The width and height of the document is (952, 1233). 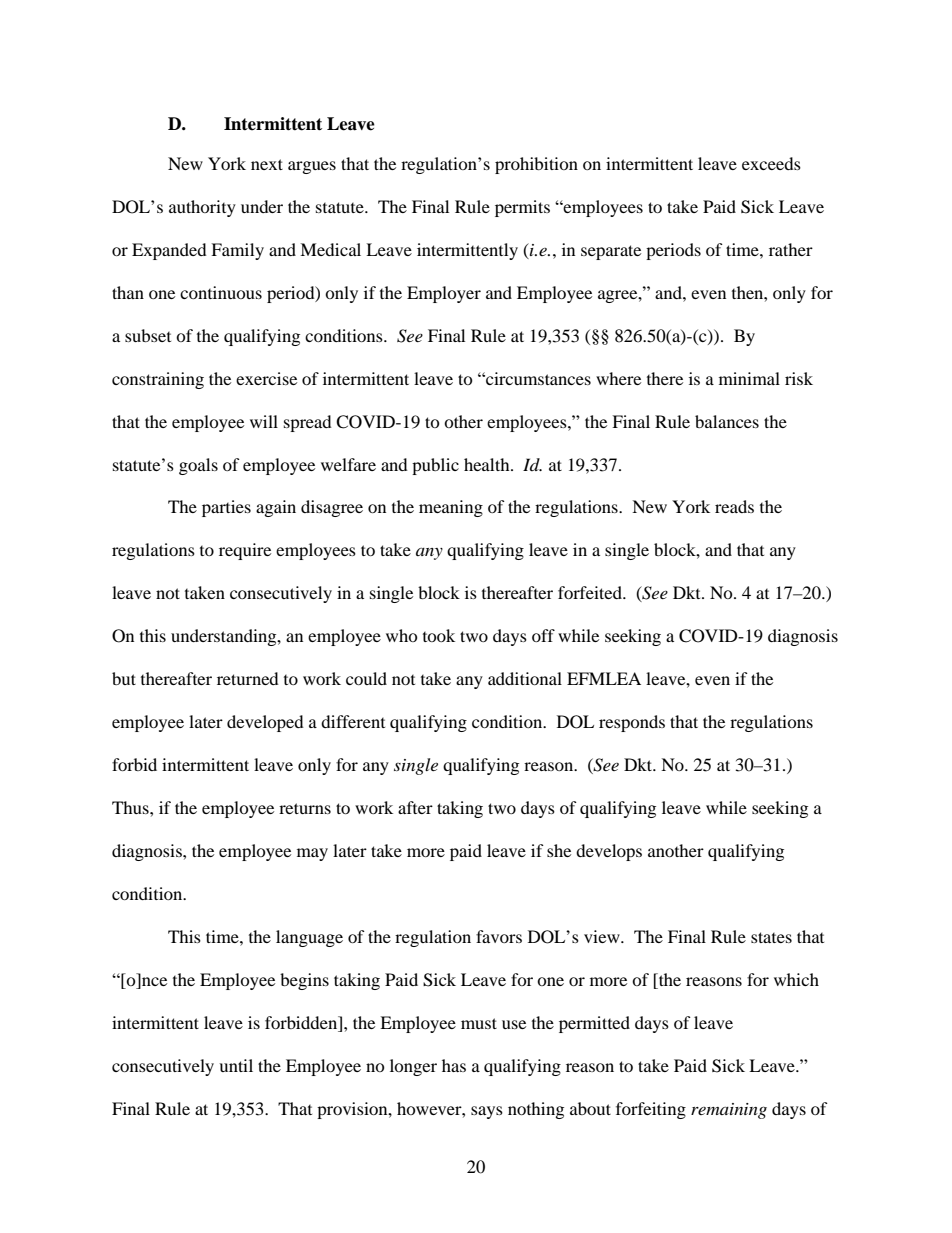 I want to click on until, so click(x=236, y=1065).
